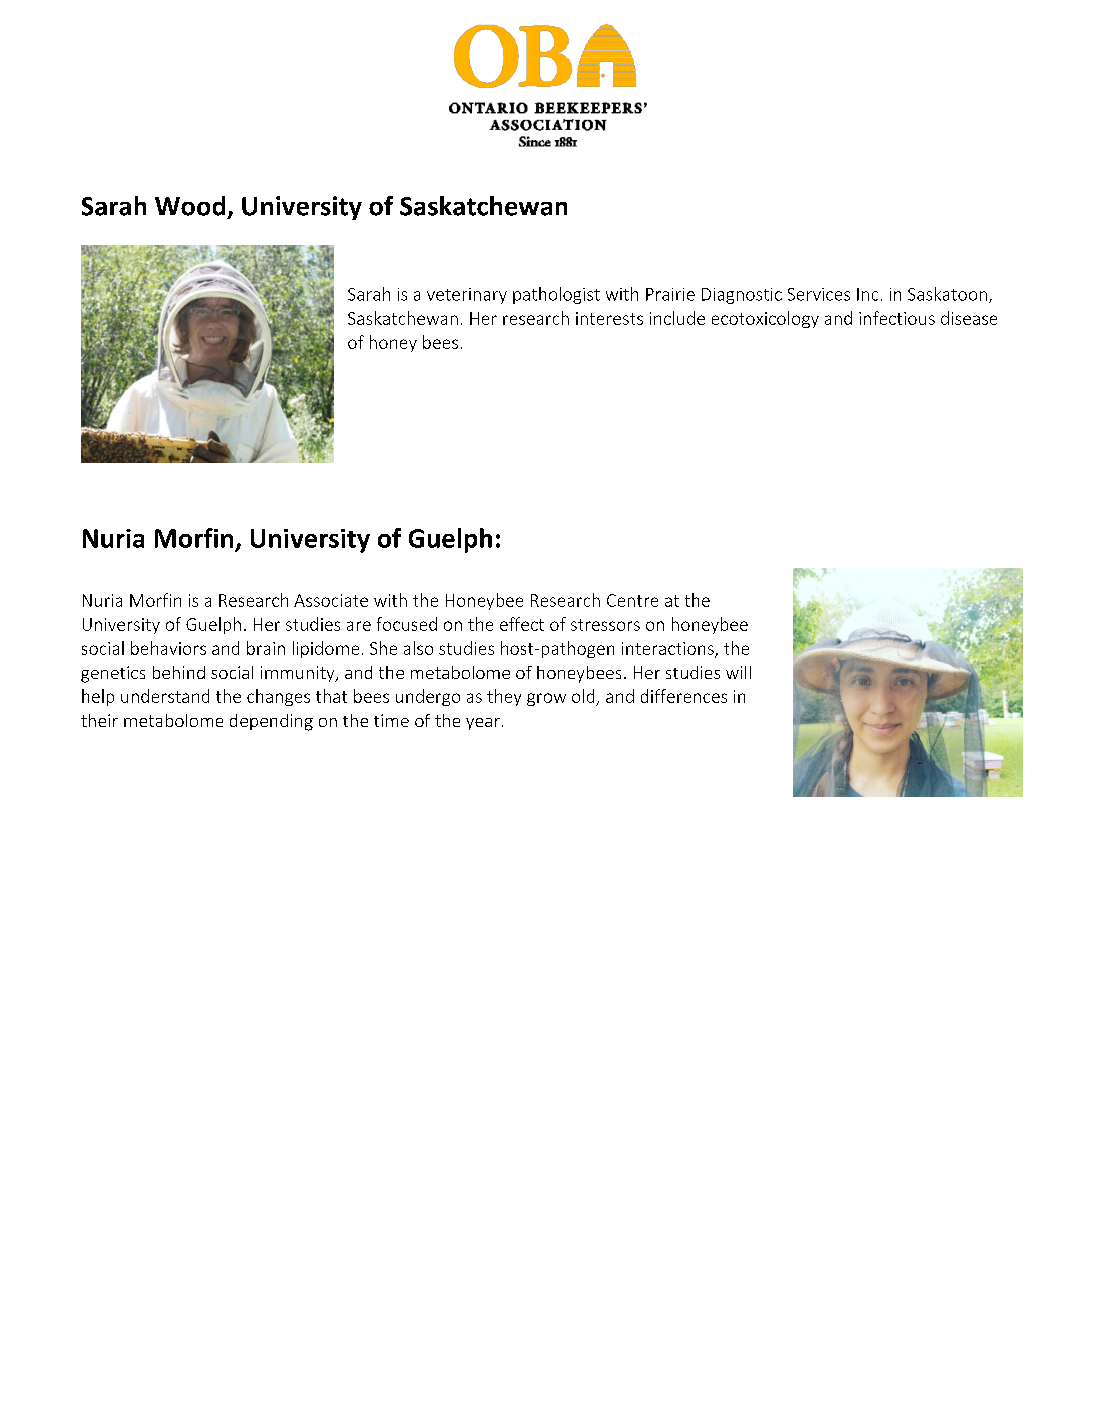 This page has width=1097, height=1419. Describe the element at coordinates (609, 318) in the page. I see `interests` at that location.
